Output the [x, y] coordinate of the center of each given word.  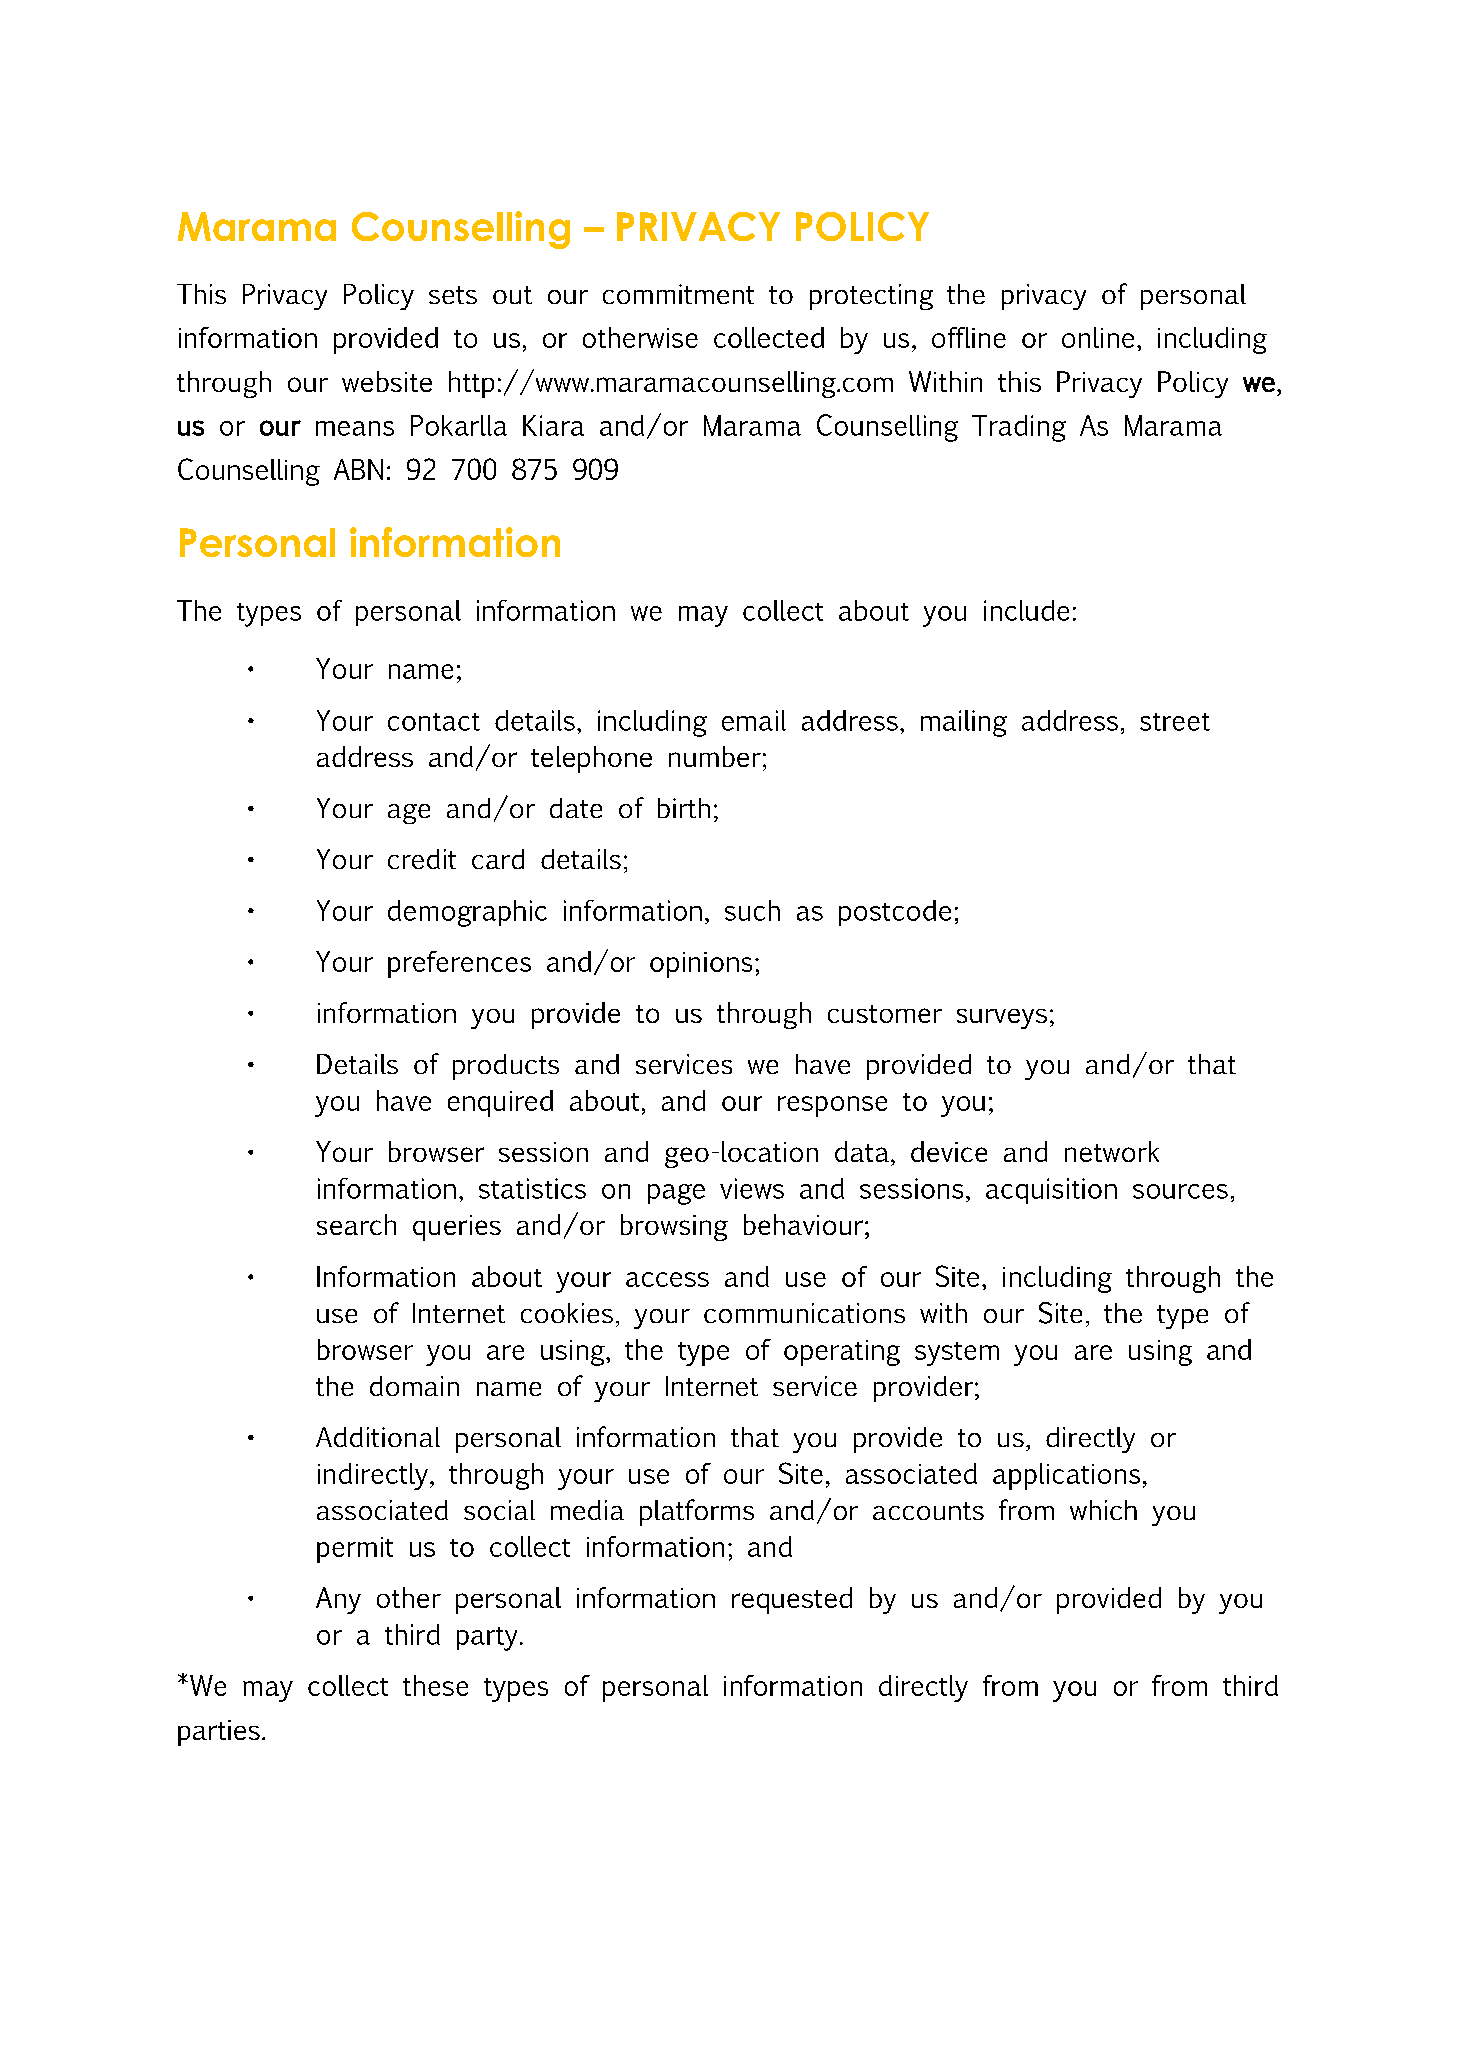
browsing [674, 1227]
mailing [964, 723]
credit [422, 859]
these [435, 1685]
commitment [678, 294]
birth [684, 808]
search [356, 1224]
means [355, 428]
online [1098, 337]
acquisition [1051, 1191]
